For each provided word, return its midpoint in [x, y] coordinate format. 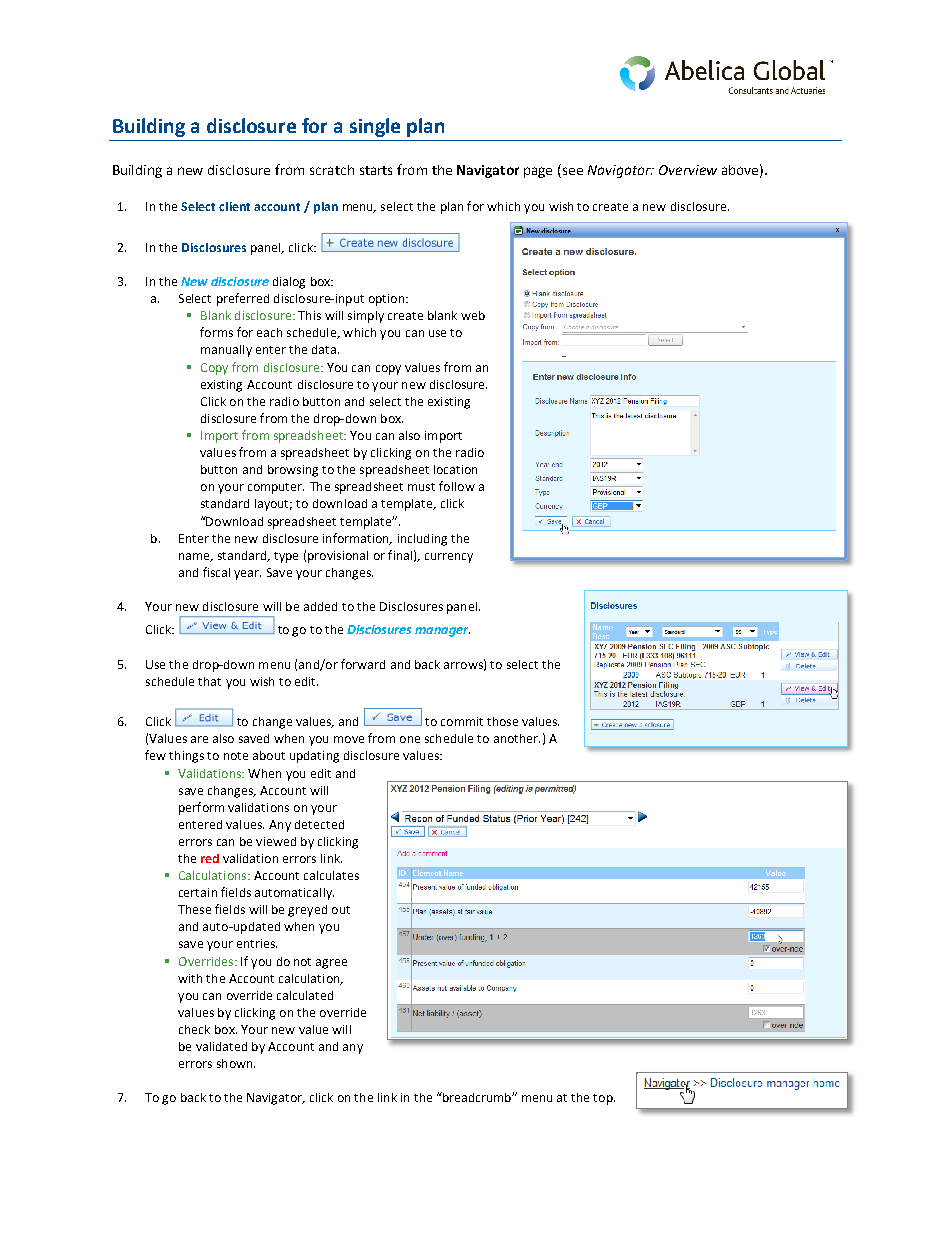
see [573, 171]
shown [236, 1063]
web [473, 315]
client [234, 206]
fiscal [216, 572]
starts [376, 170]
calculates [331, 875]
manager [442, 632]
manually [226, 351]
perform [201, 808]
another [517, 738]
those [502, 721]
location [455, 469]
